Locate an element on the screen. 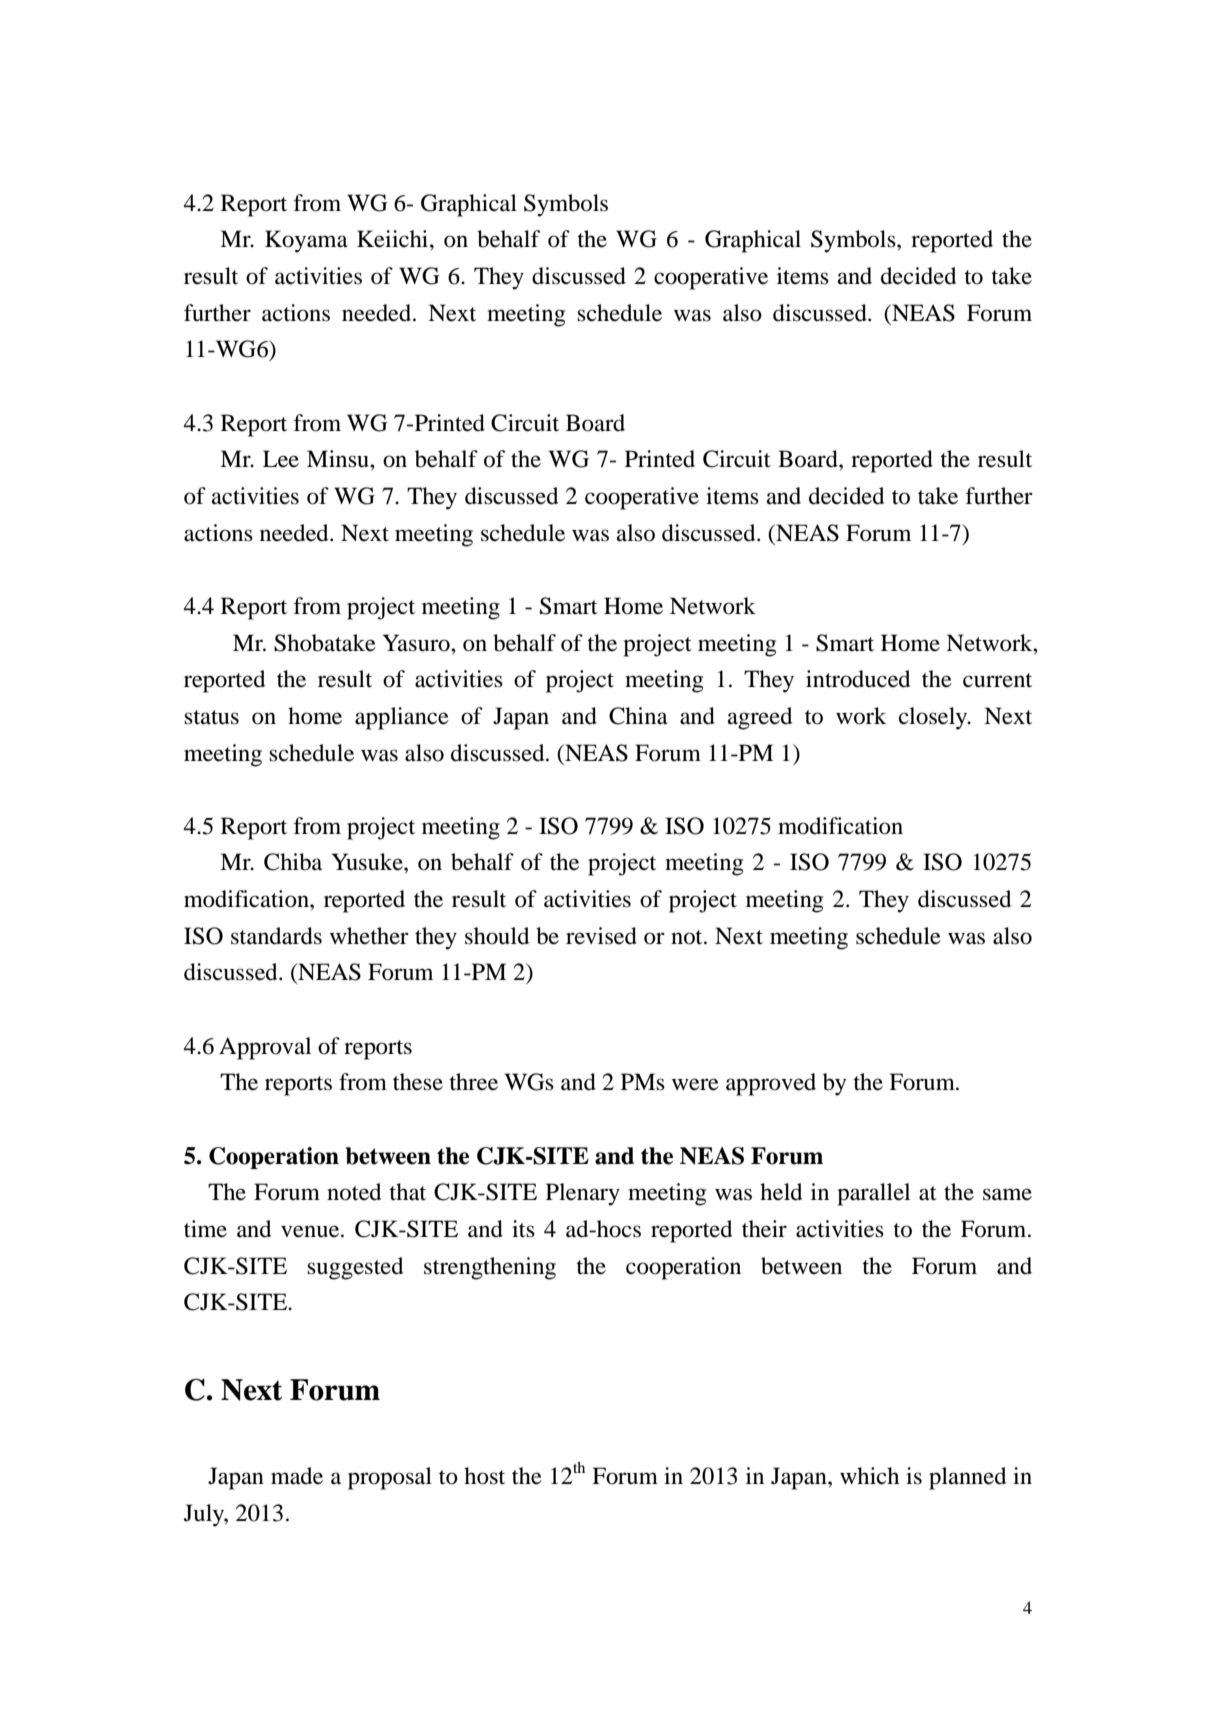 This screenshot has width=1216, height=1720. Koyama is located at coordinates (306, 241).
